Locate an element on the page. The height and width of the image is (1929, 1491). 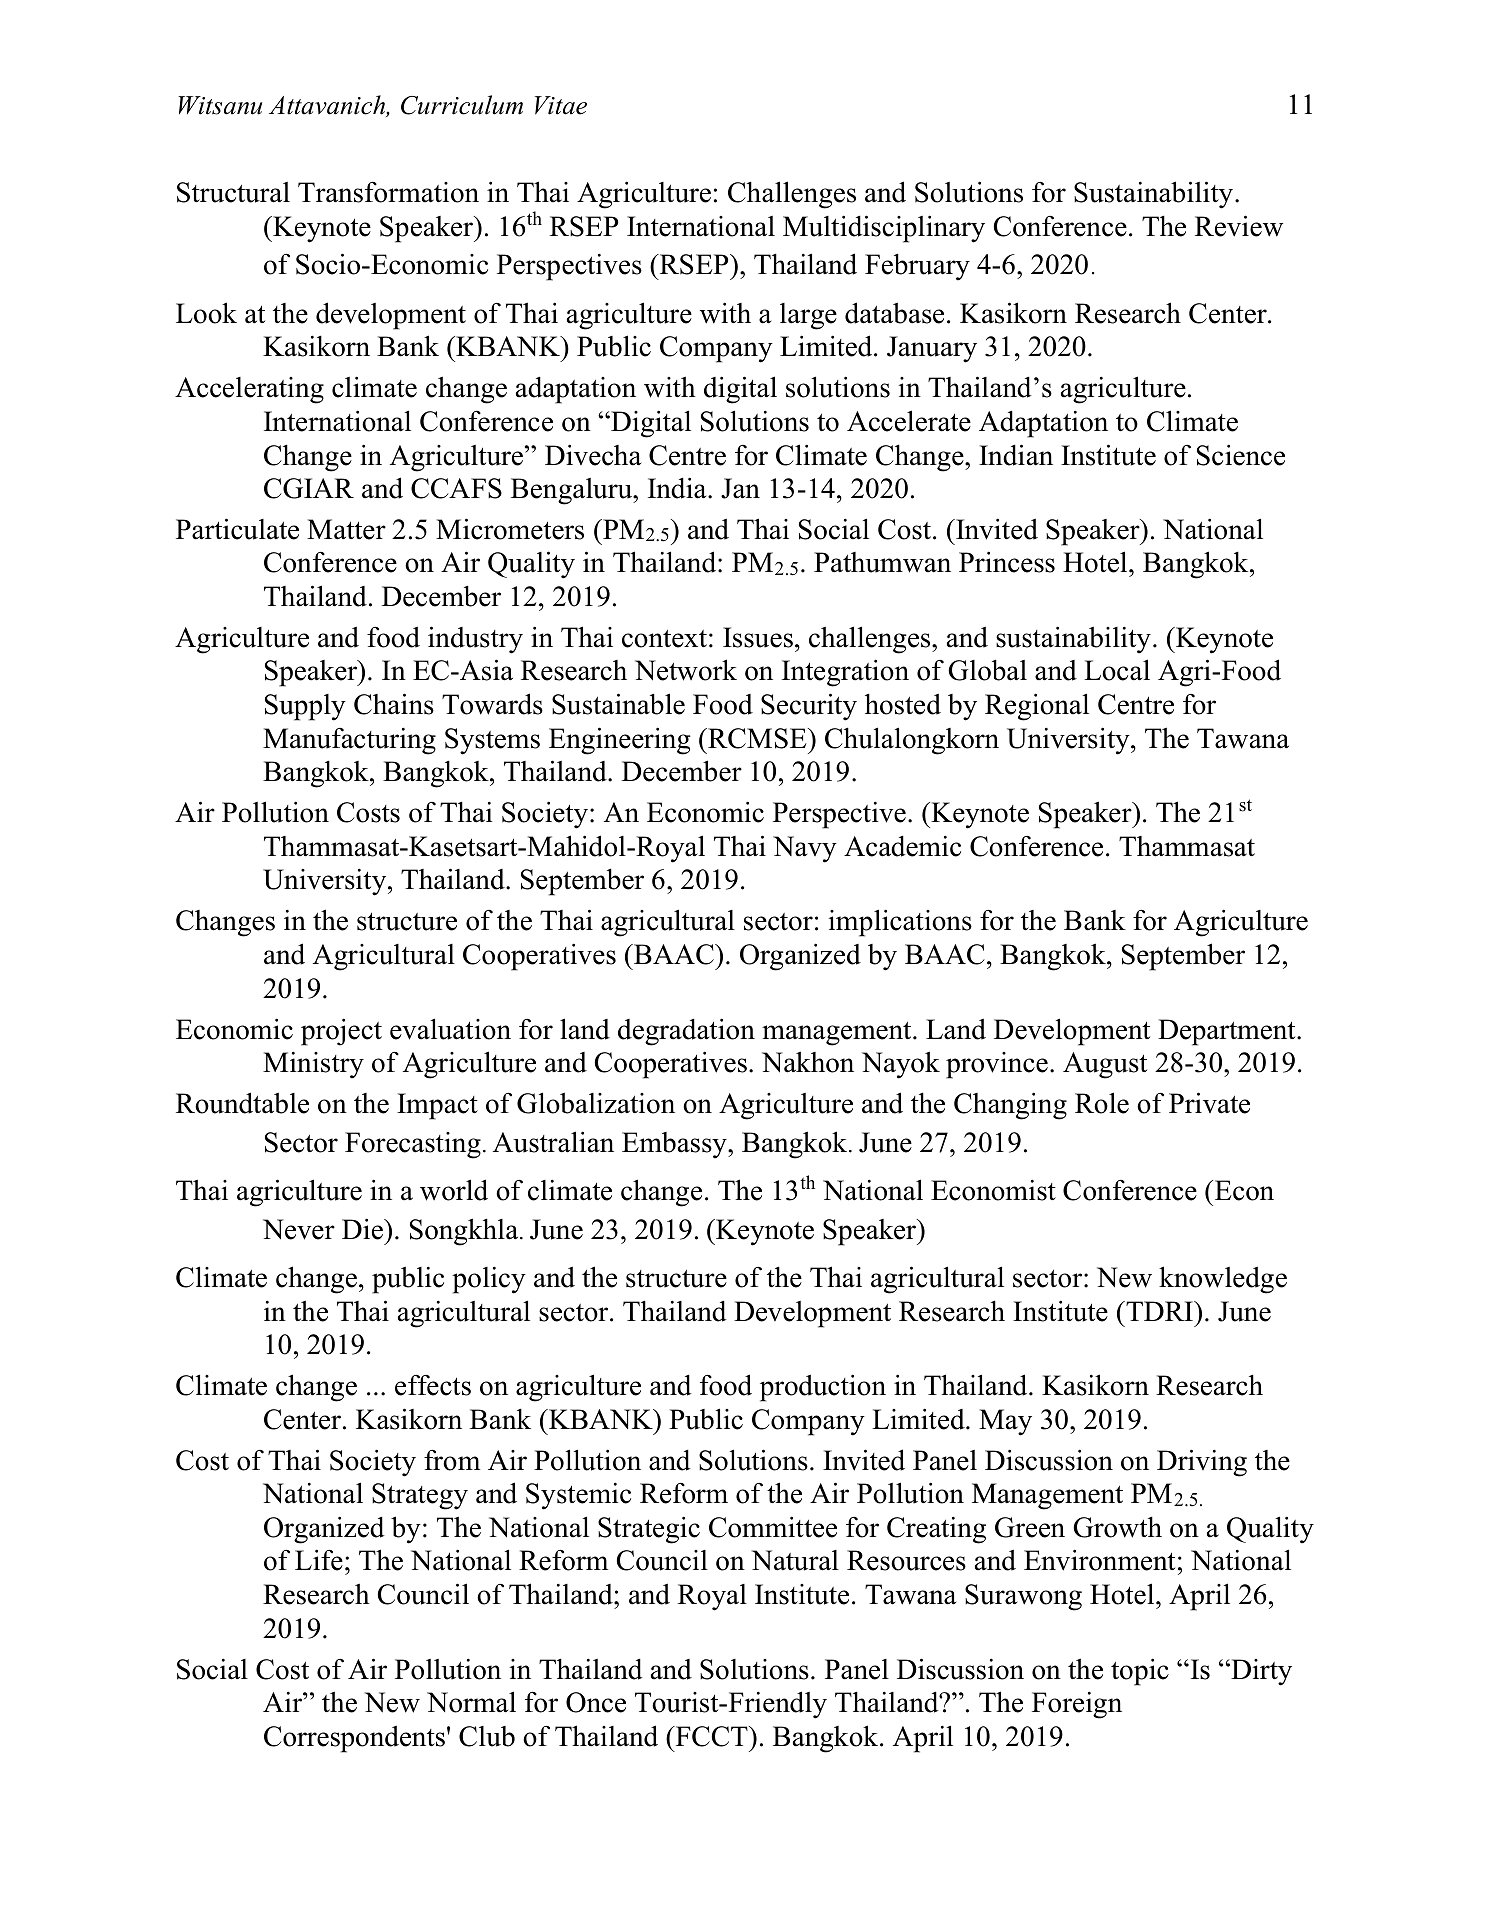
Multidisciplinary is located at coordinates (884, 229).
